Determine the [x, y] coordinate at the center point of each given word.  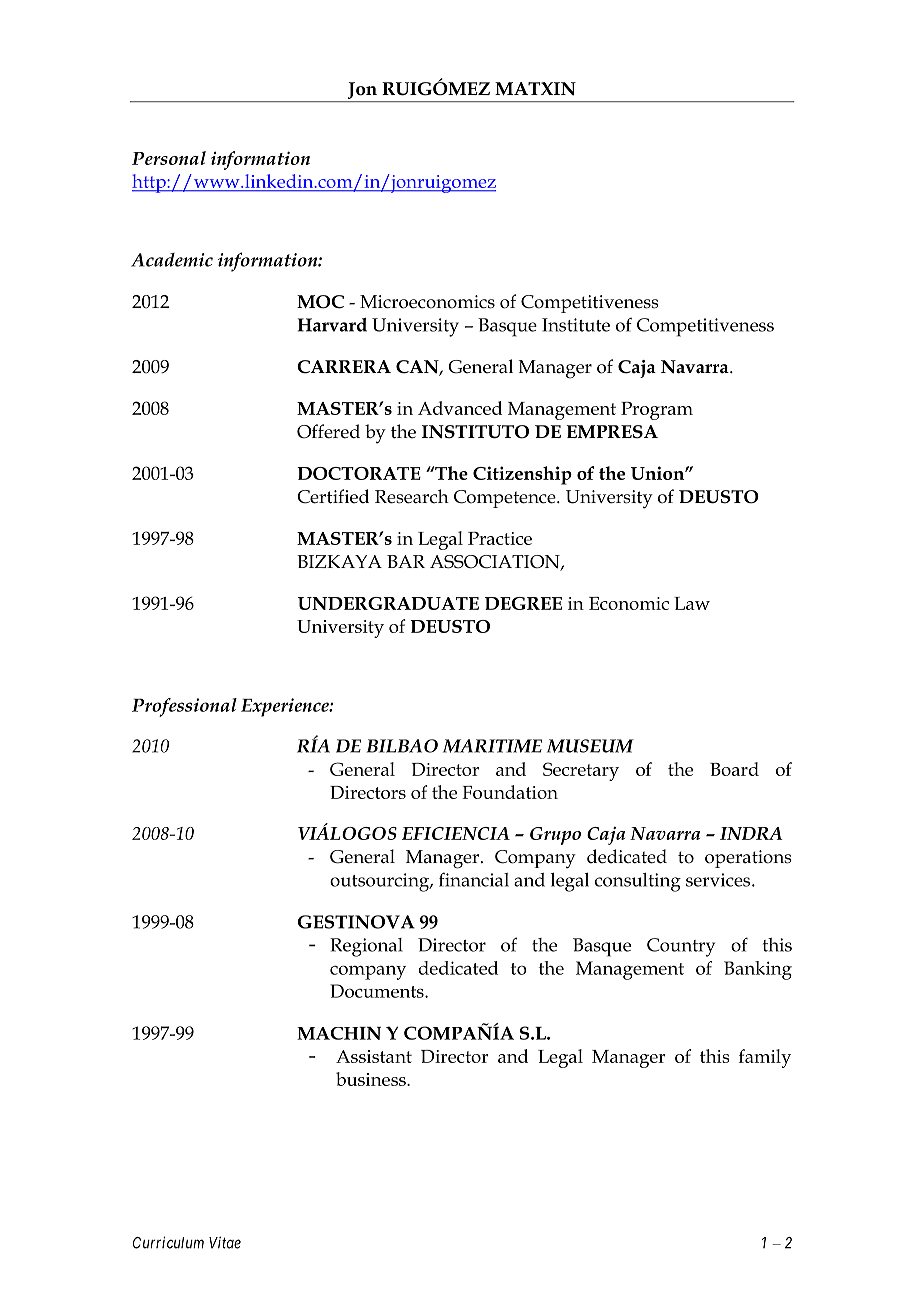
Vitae [225, 1242]
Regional [366, 947]
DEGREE [523, 603]
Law [692, 603]
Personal [169, 158]
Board [734, 769]
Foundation [510, 792]
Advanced [460, 408]
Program [657, 411]
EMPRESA [612, 432]
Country [681, 947]
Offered [328, 431]
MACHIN [339, 1033]
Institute [576, 325]
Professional [184, 707]
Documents [378, 991]
